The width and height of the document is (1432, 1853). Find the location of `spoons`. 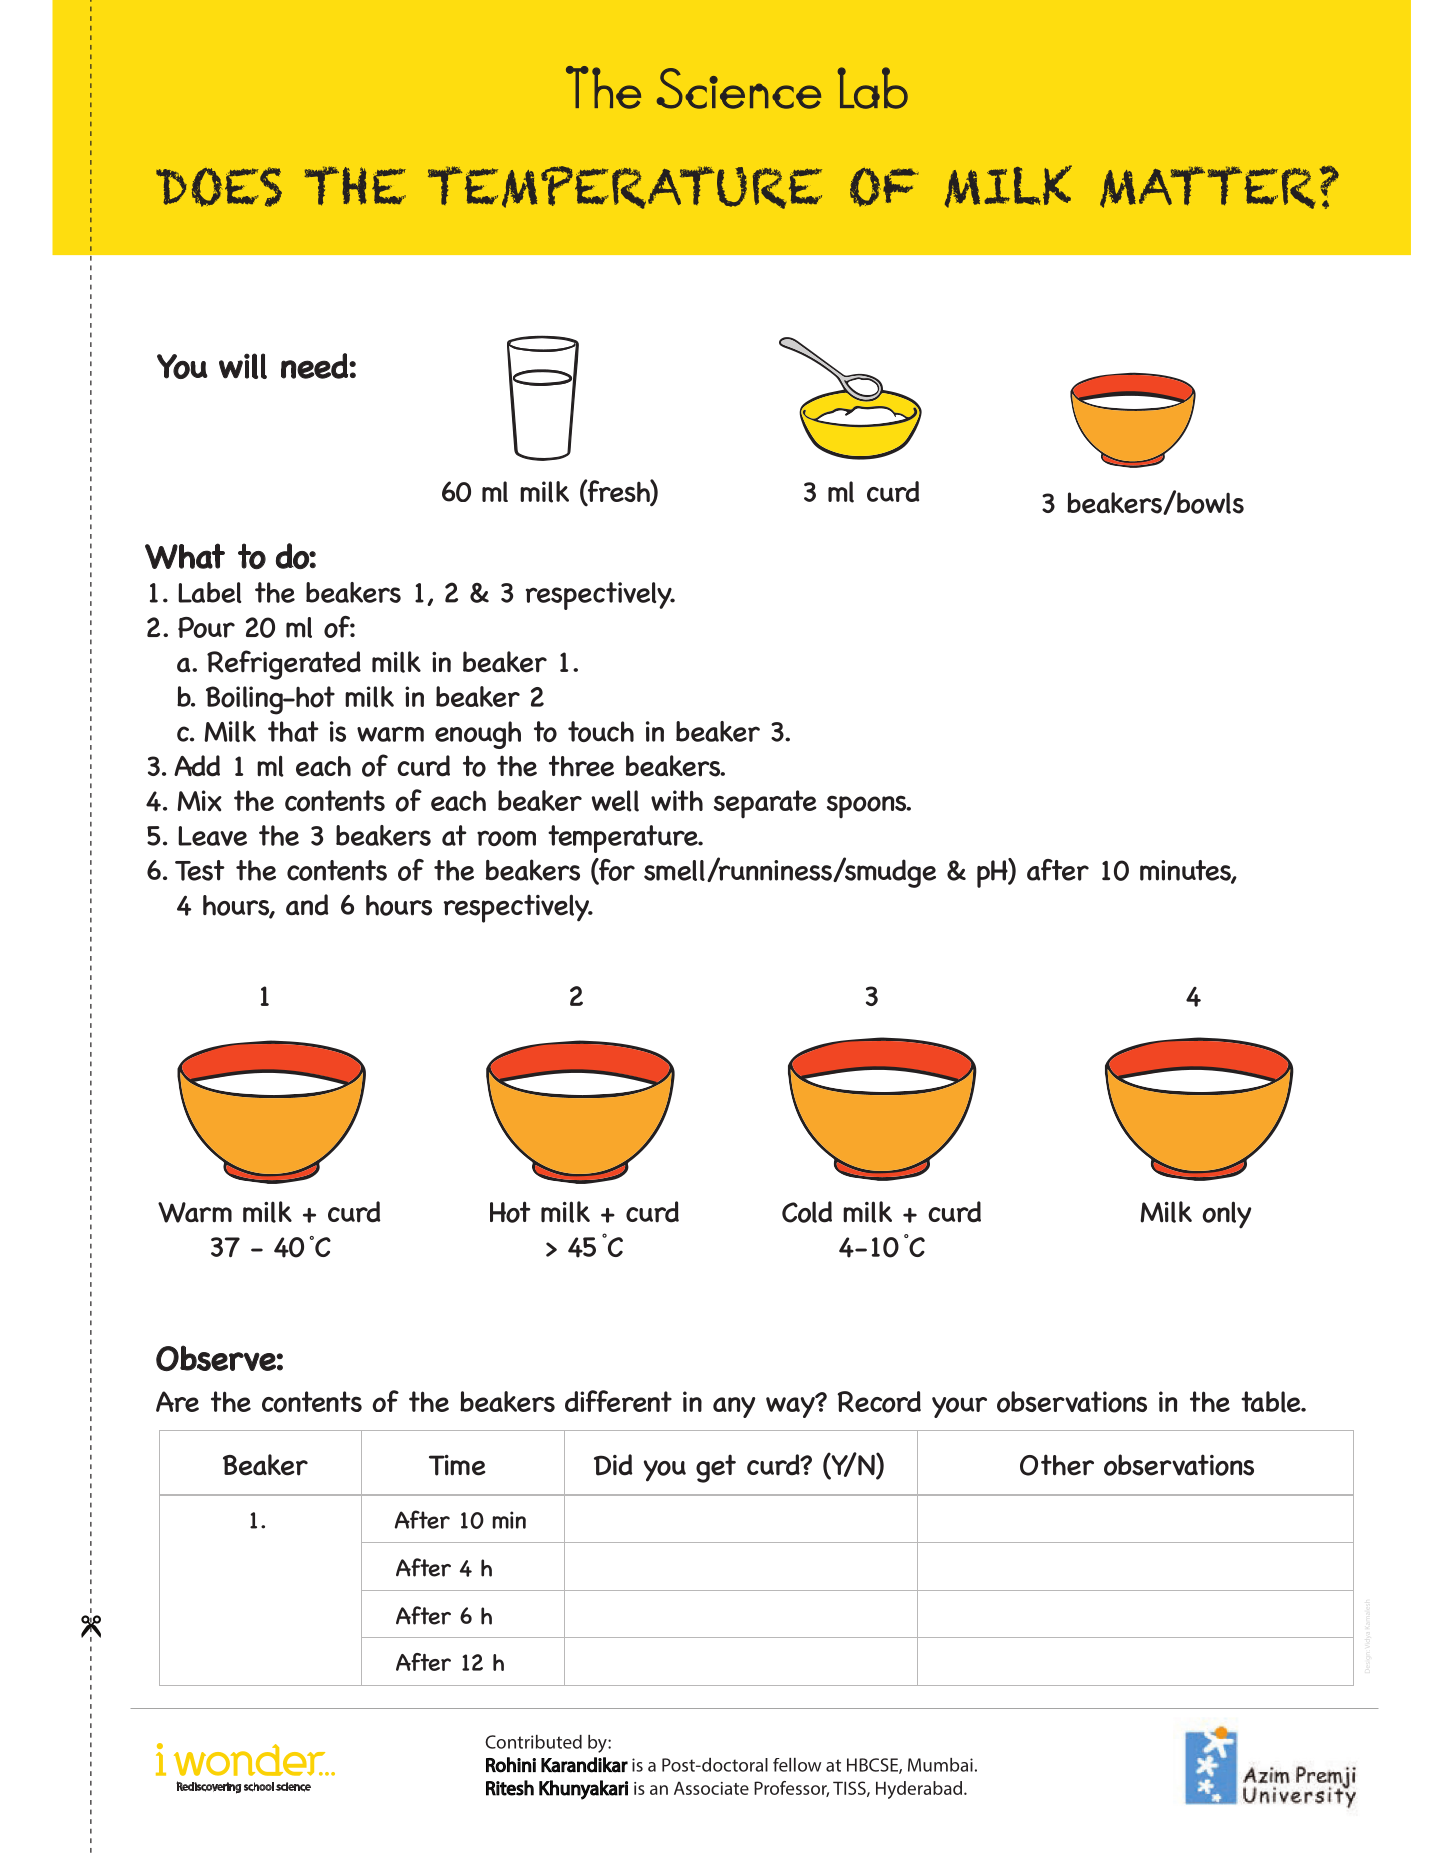

spoons is located at coordinates (868, 806).
